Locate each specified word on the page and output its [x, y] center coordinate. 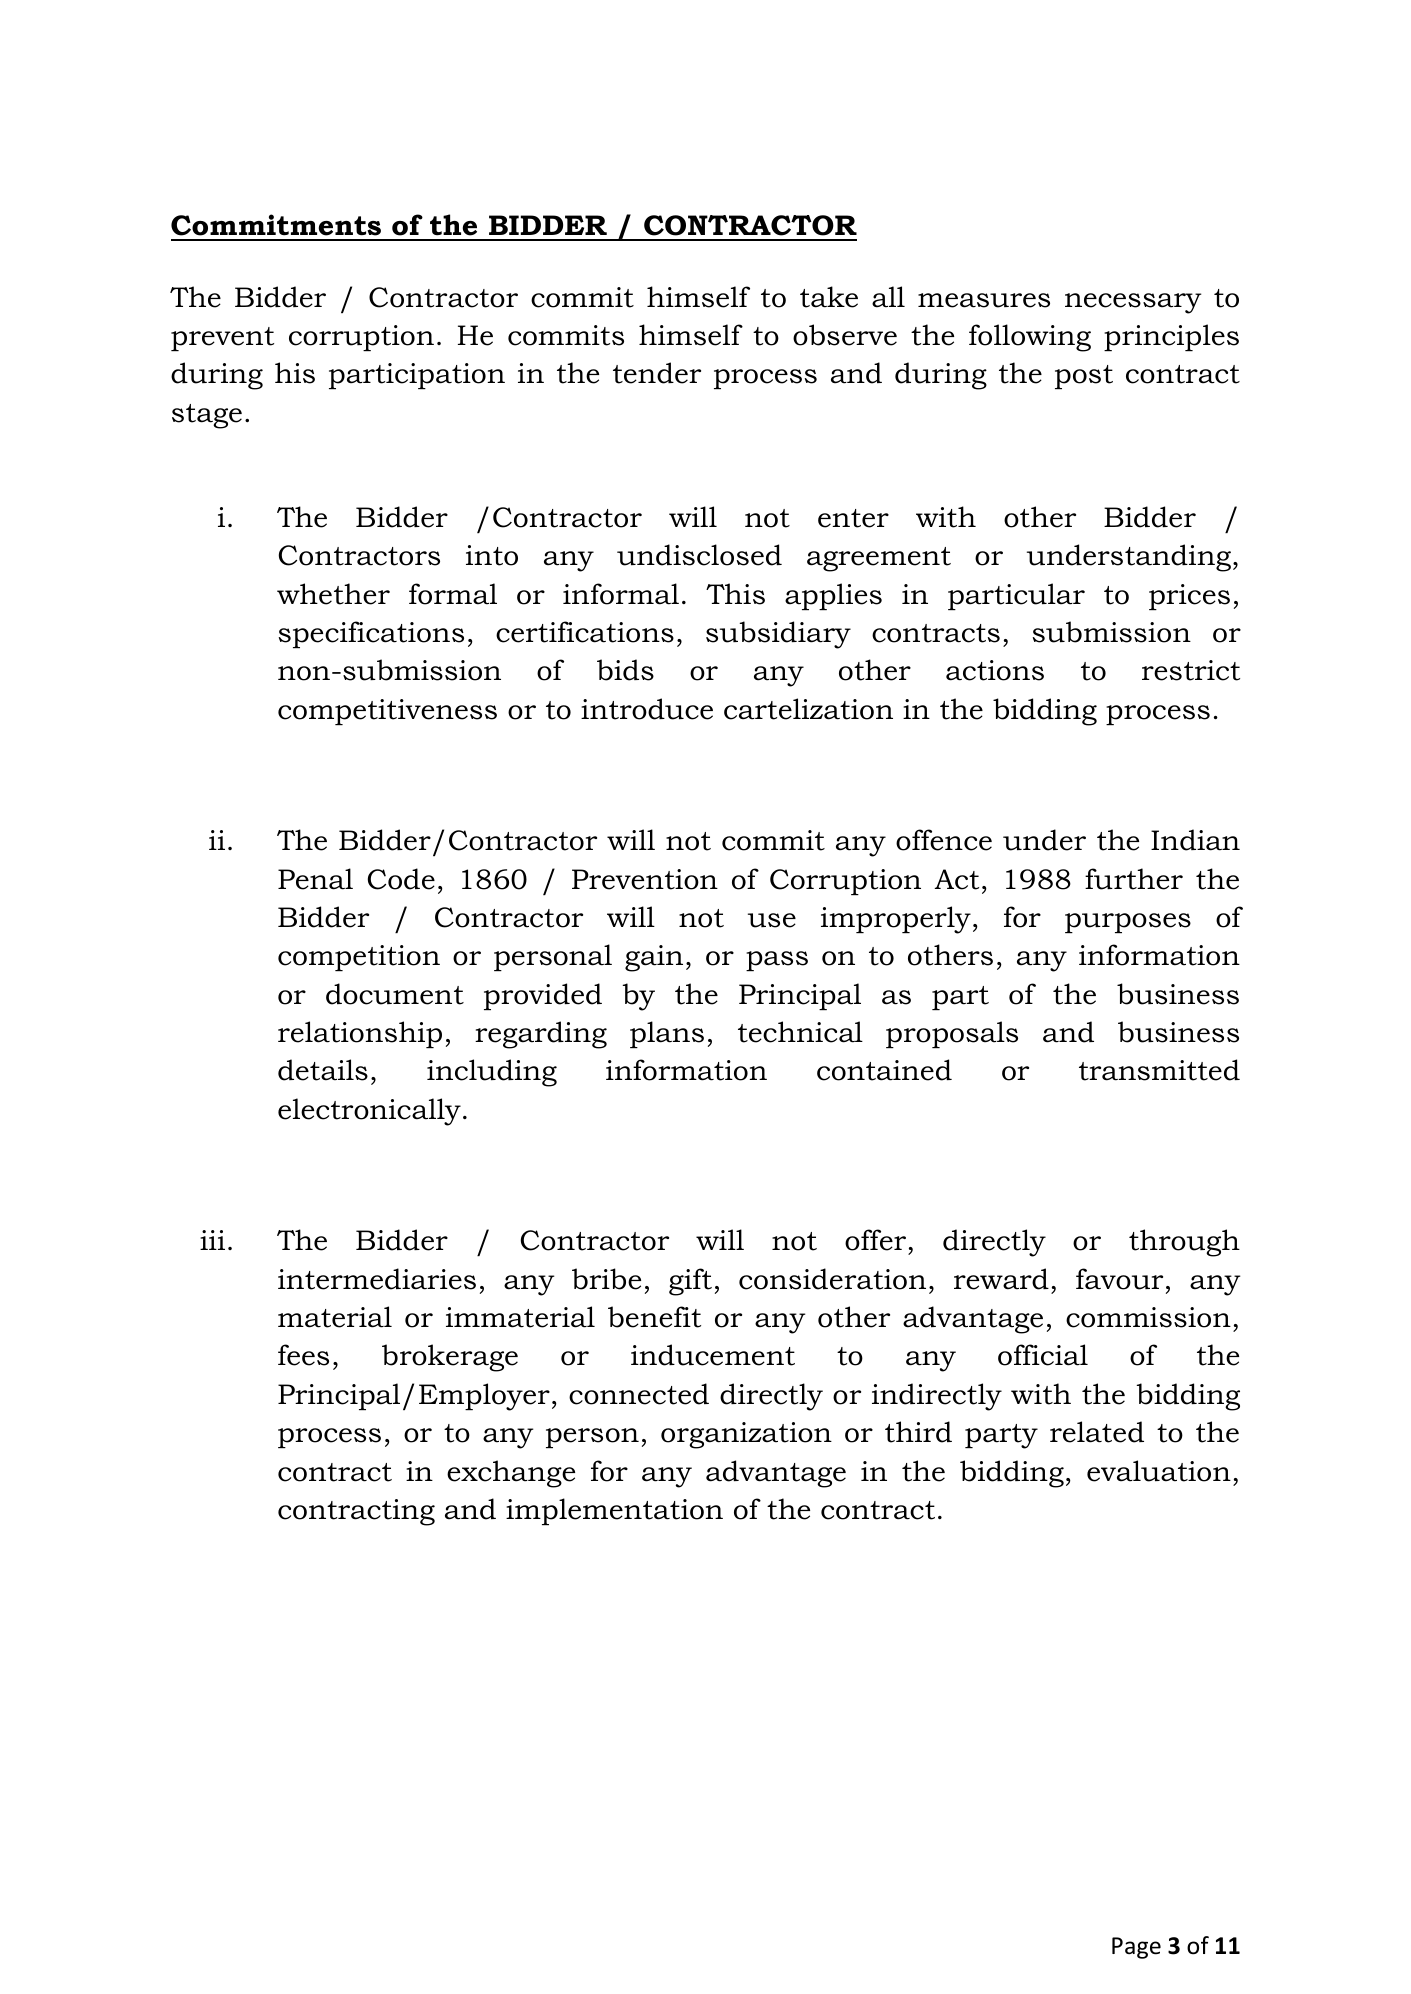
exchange [511, 1474]
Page [1136, 1948]
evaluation [1159, 1471]
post [1084, 377]
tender [657, 373]
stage [207, 416]
